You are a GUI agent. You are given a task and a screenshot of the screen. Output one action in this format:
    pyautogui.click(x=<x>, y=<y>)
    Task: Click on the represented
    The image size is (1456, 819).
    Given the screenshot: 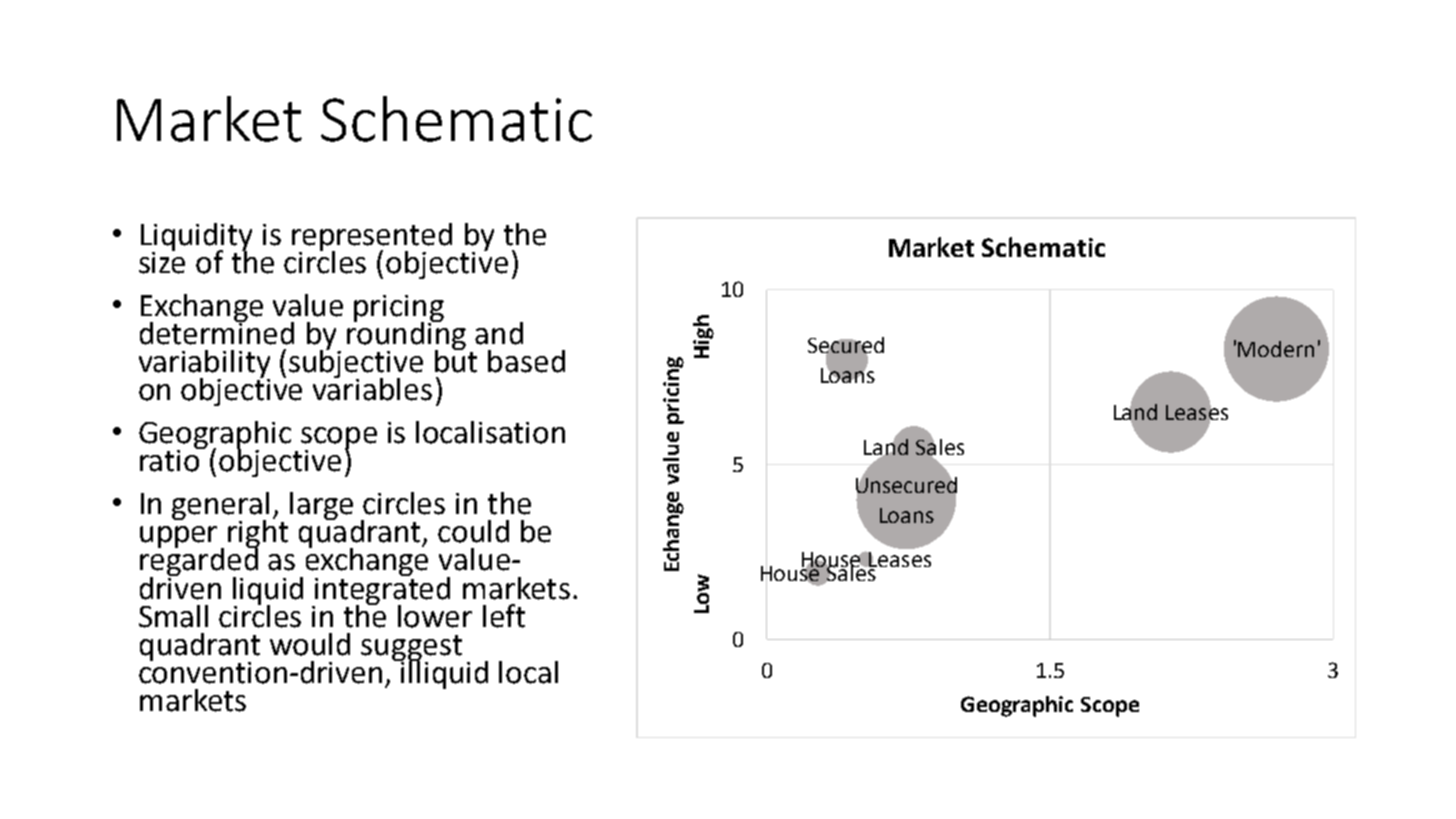 What is the action you would take?
    pyautogui.click(x=372, y=238)
